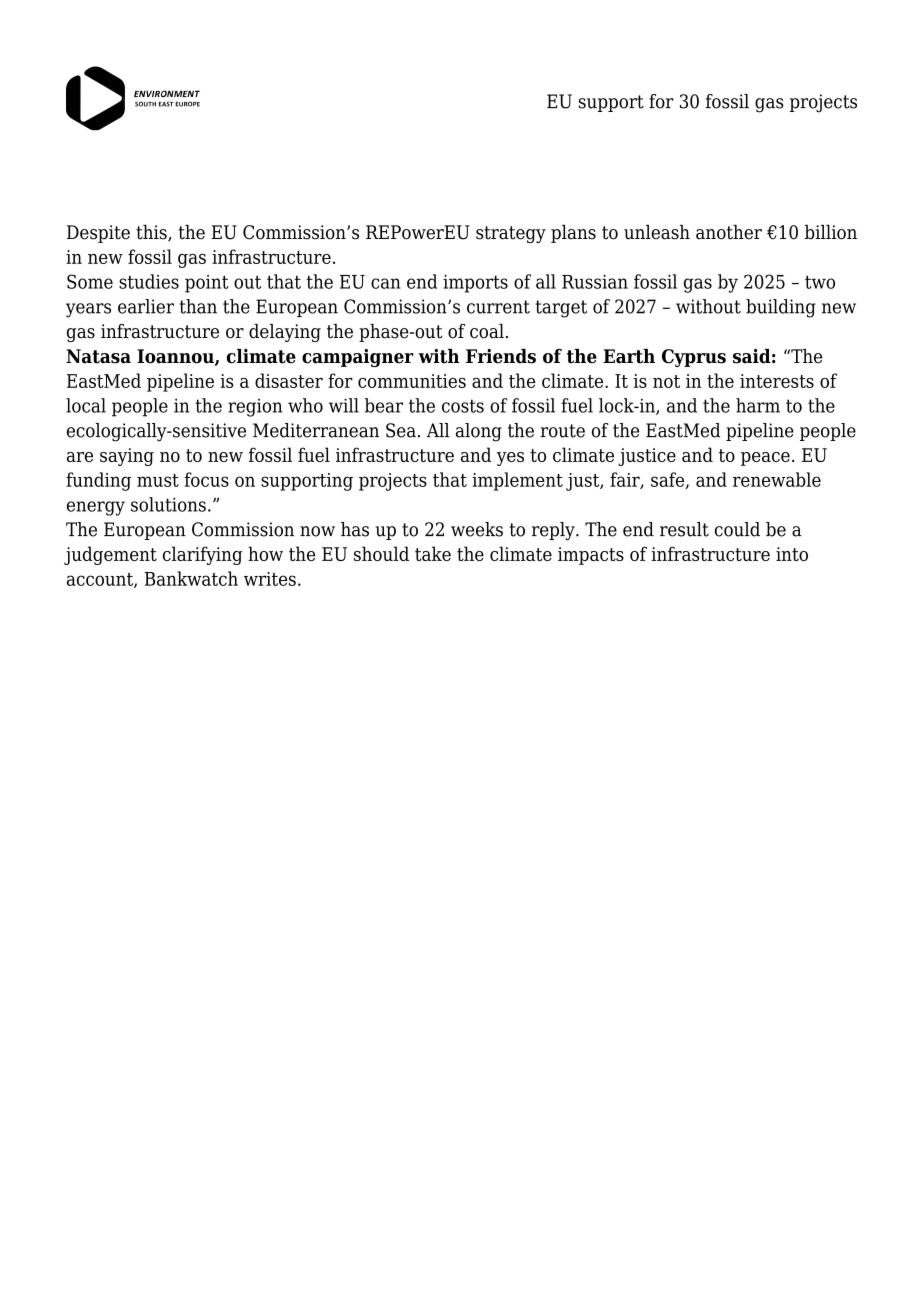  What do you see at coordinates (729, 232) in the screenshot?
I see `another` at bounding box center [729, 232].
